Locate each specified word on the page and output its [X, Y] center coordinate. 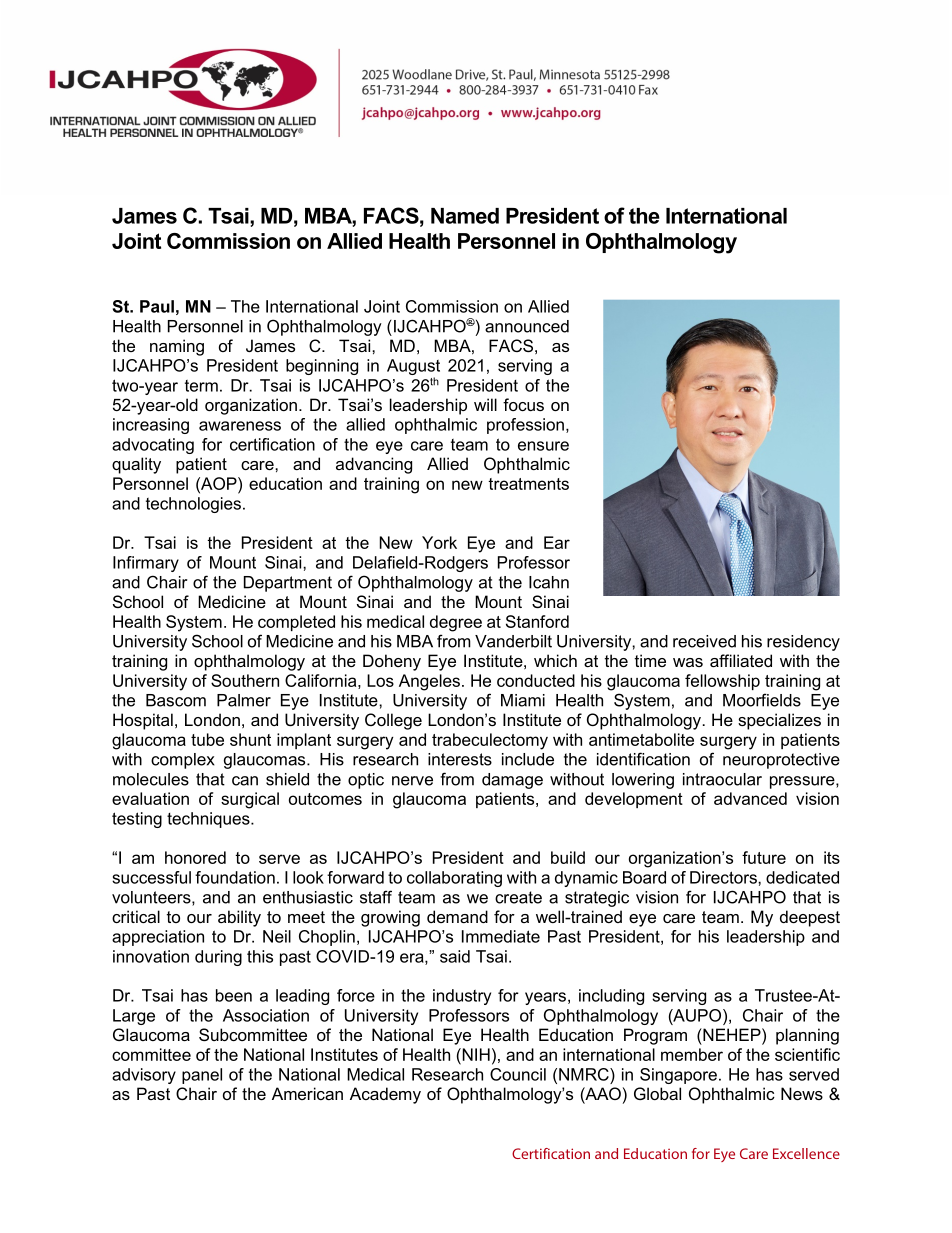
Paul [157, 306]
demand [457, 916]
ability [239, 918]
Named [465, 216]
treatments [528, 484]
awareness [240, 426]
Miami [523, 700]
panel [202, 1076]
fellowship [722, 682]
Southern [245, 680]
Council [518, 1074]
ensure [543, 446]
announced [527, 326]
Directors [724, 877]
